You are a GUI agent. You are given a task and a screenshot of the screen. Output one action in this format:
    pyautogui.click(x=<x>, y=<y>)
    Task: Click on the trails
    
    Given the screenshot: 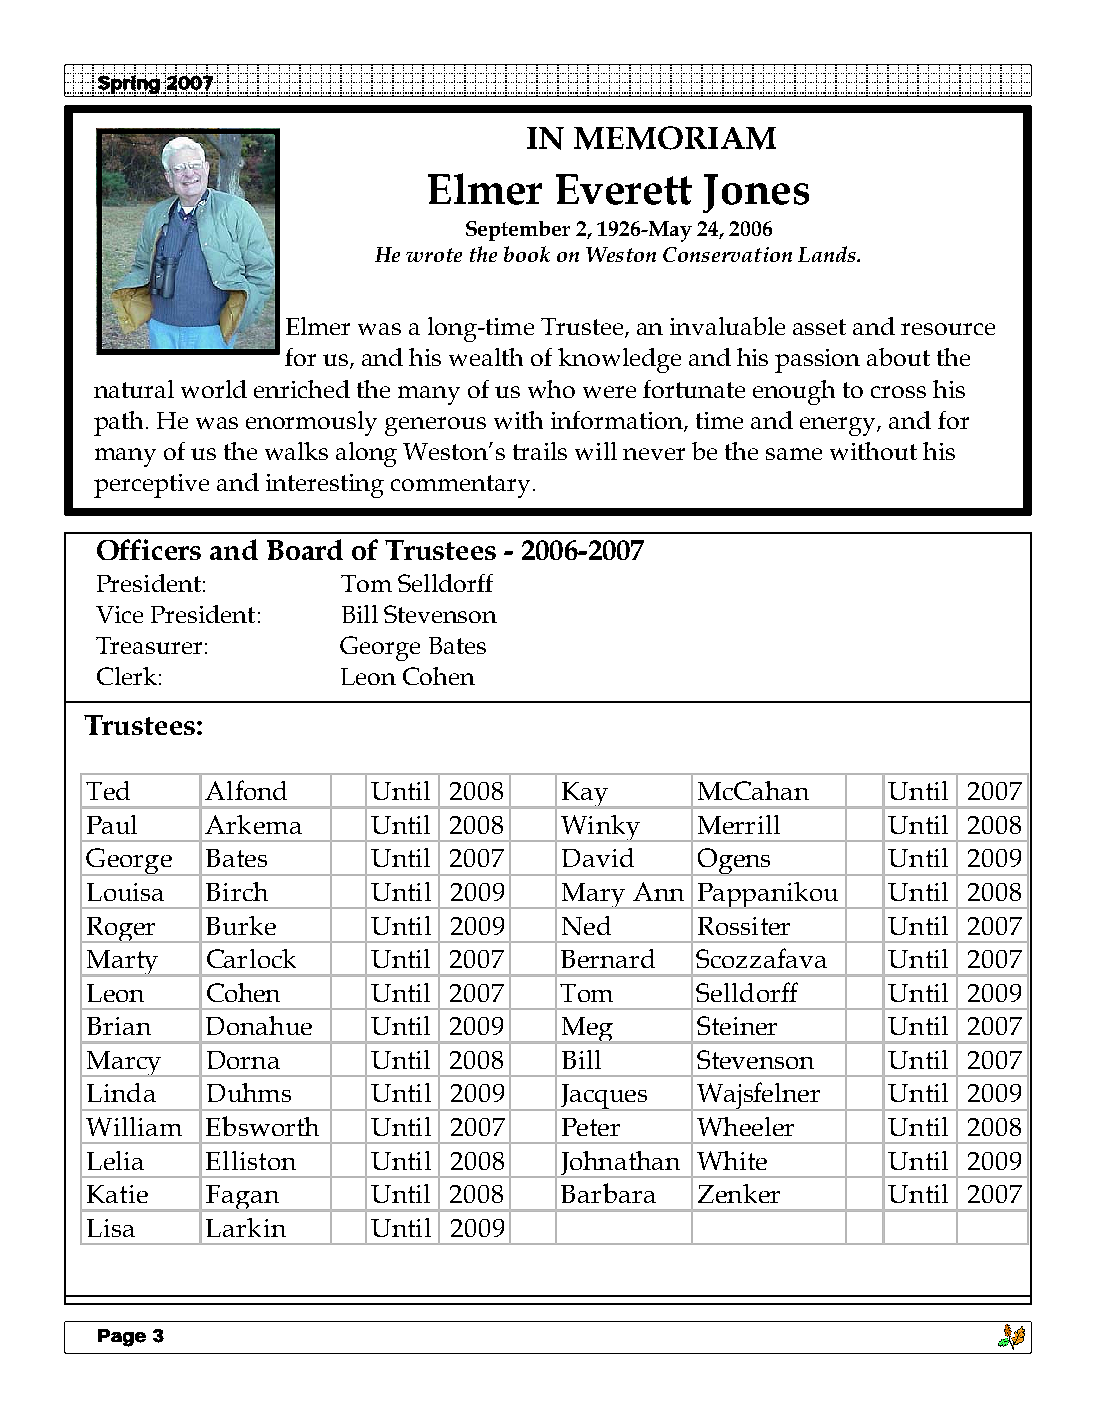 What is the action you would take?
    pyautogui.click(x=540, y=451)
